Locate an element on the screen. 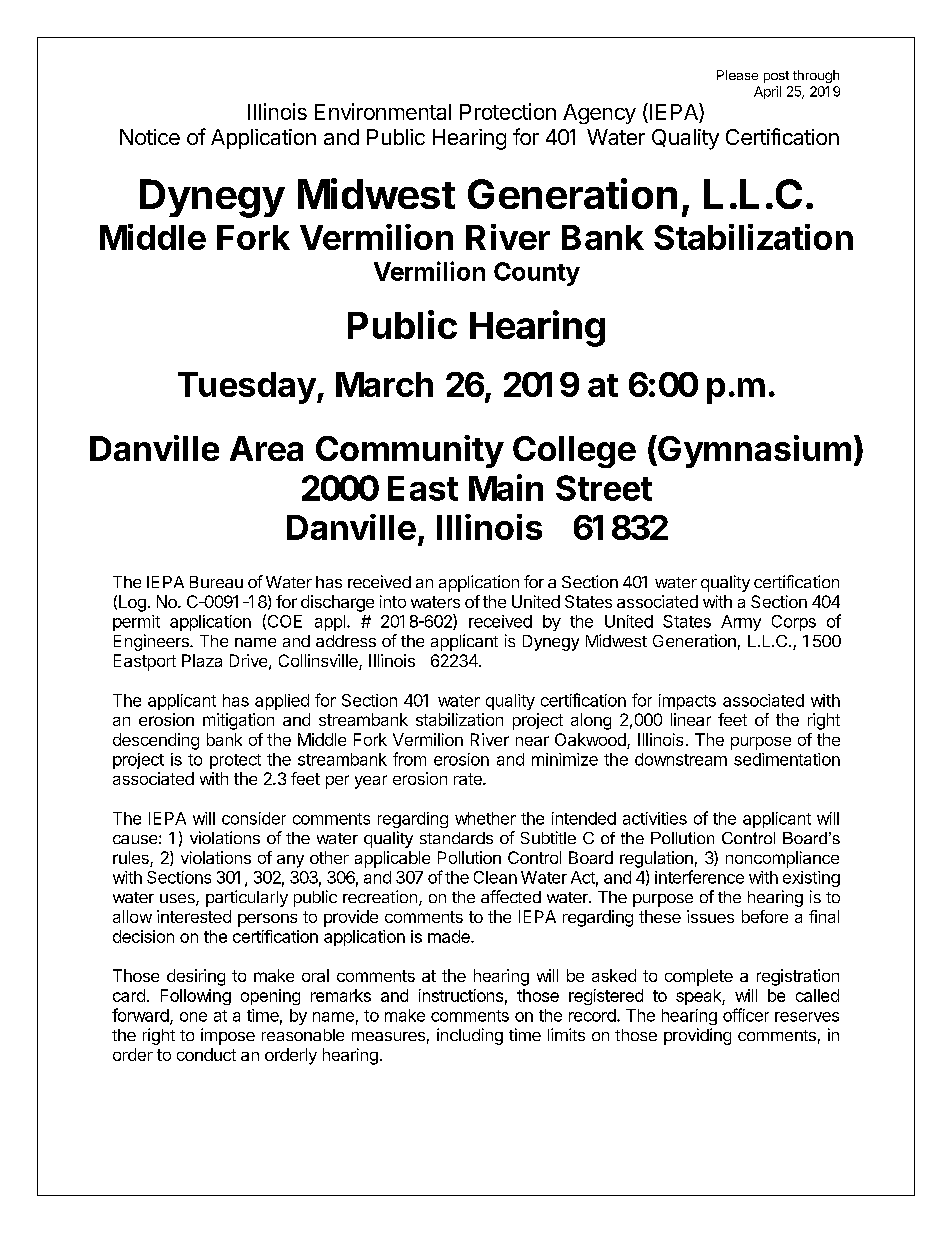 This screenshot has width=952, height=1233. including is located at coordinates (470, 1036).
